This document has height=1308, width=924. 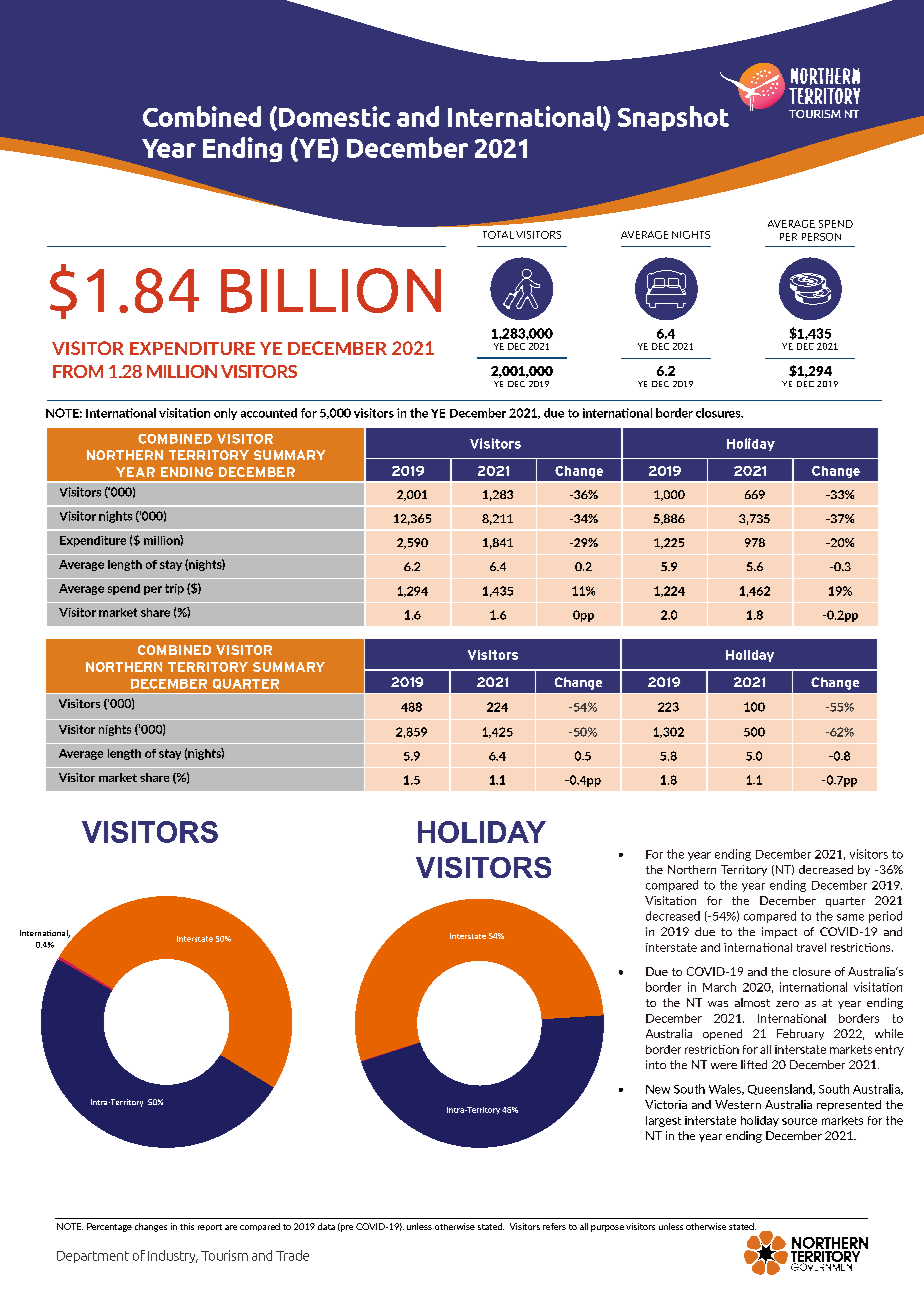 I want to click on source, so click(x=799, y=1121).
